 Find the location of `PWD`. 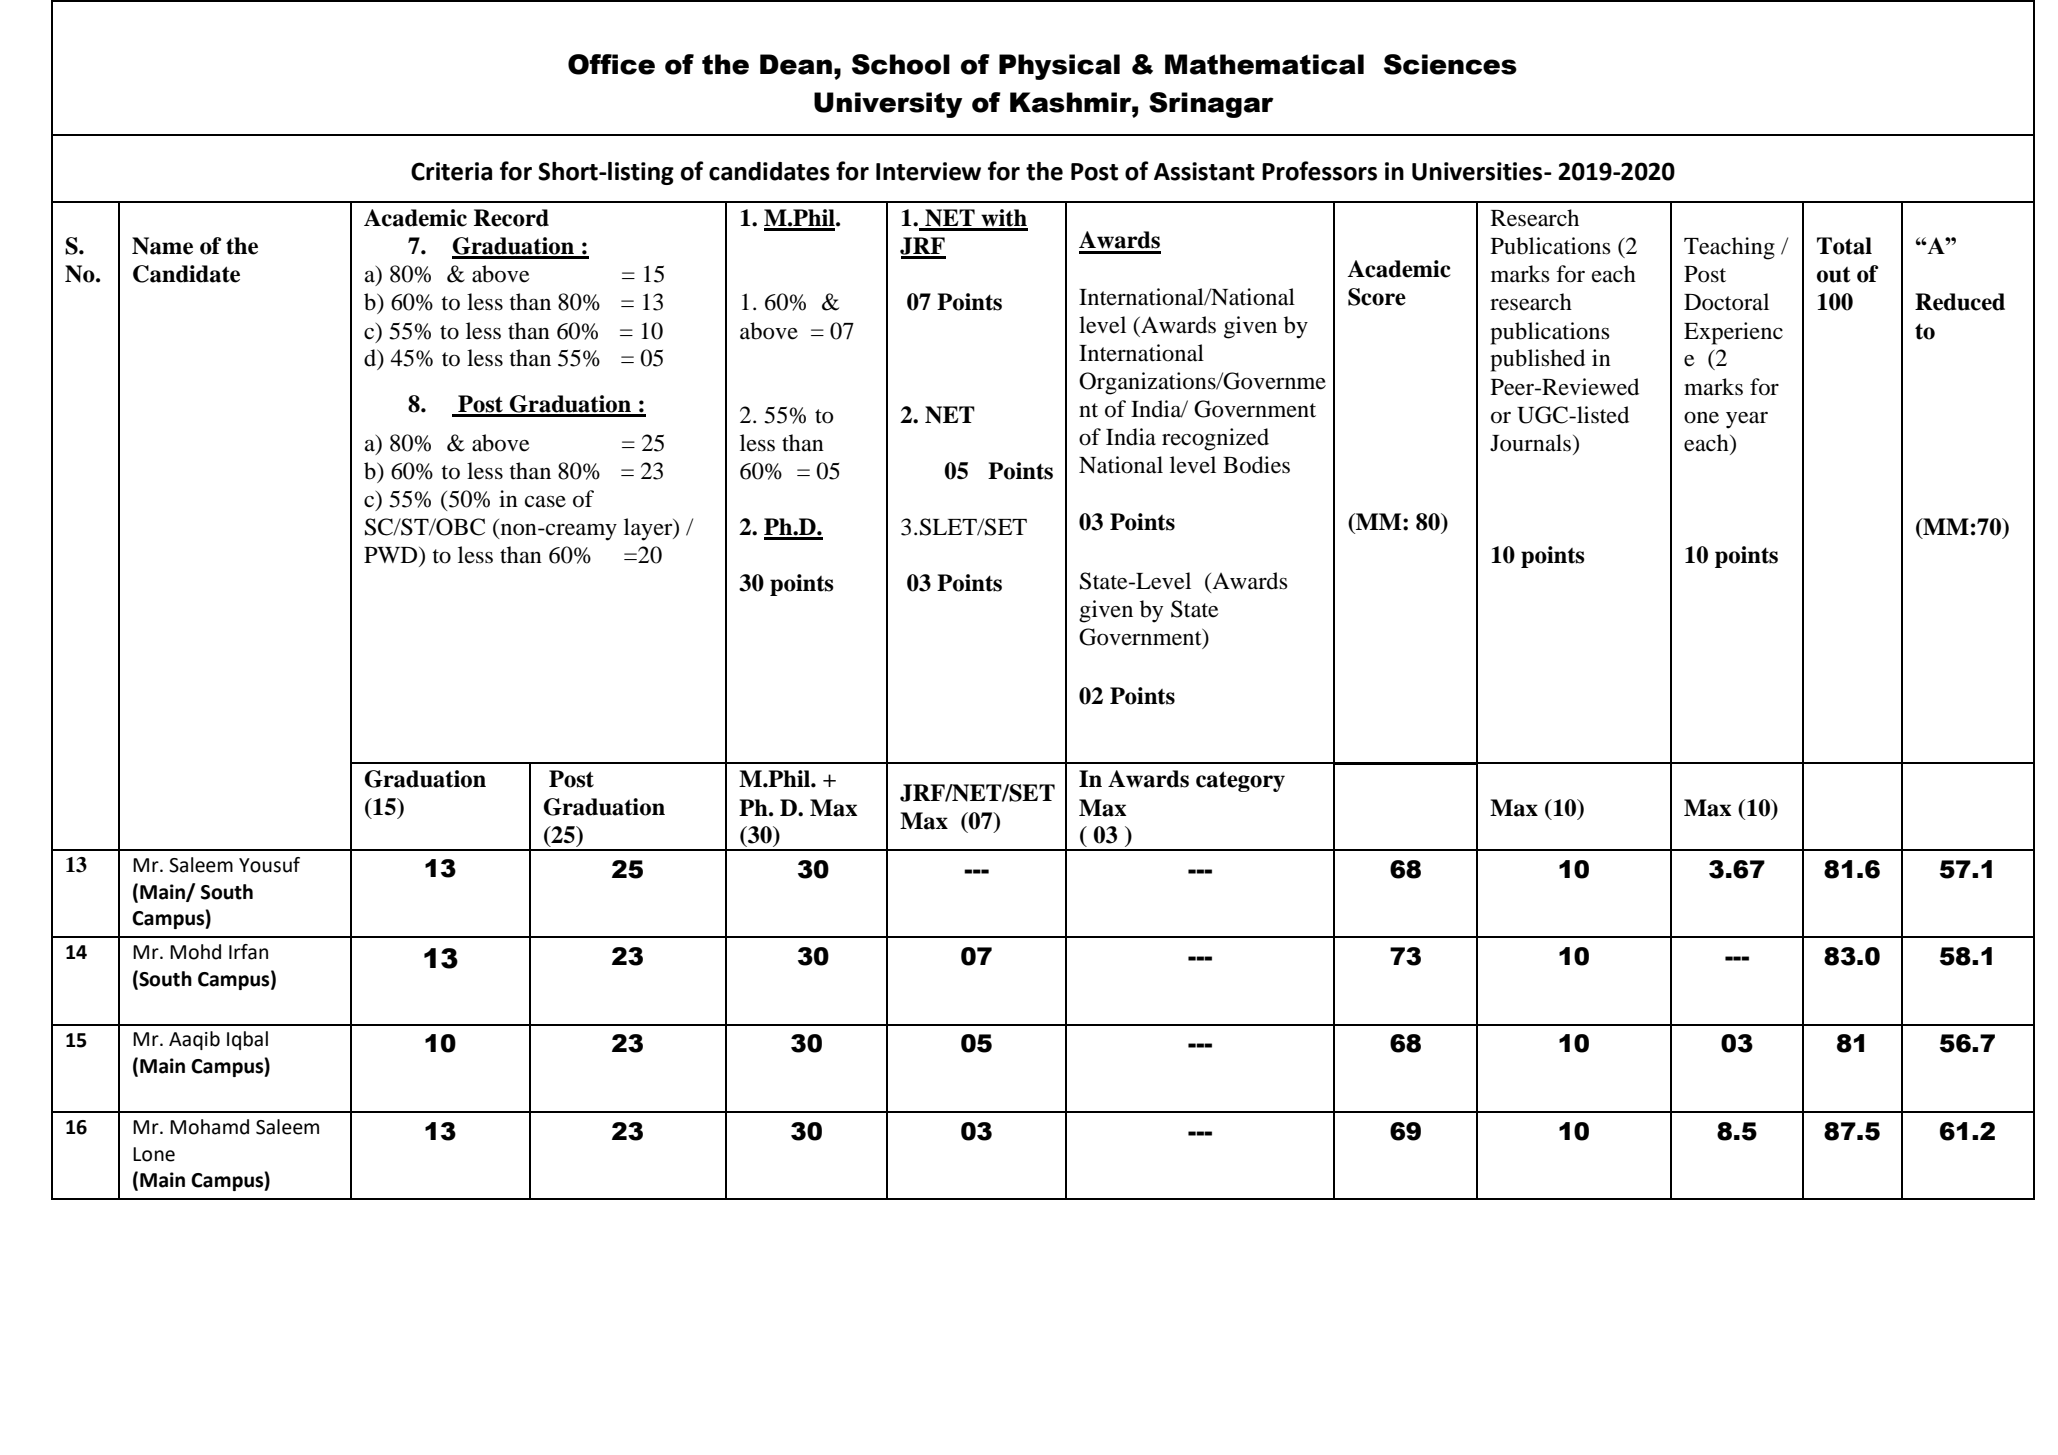

PWD is located at coordinates (392, 555).
